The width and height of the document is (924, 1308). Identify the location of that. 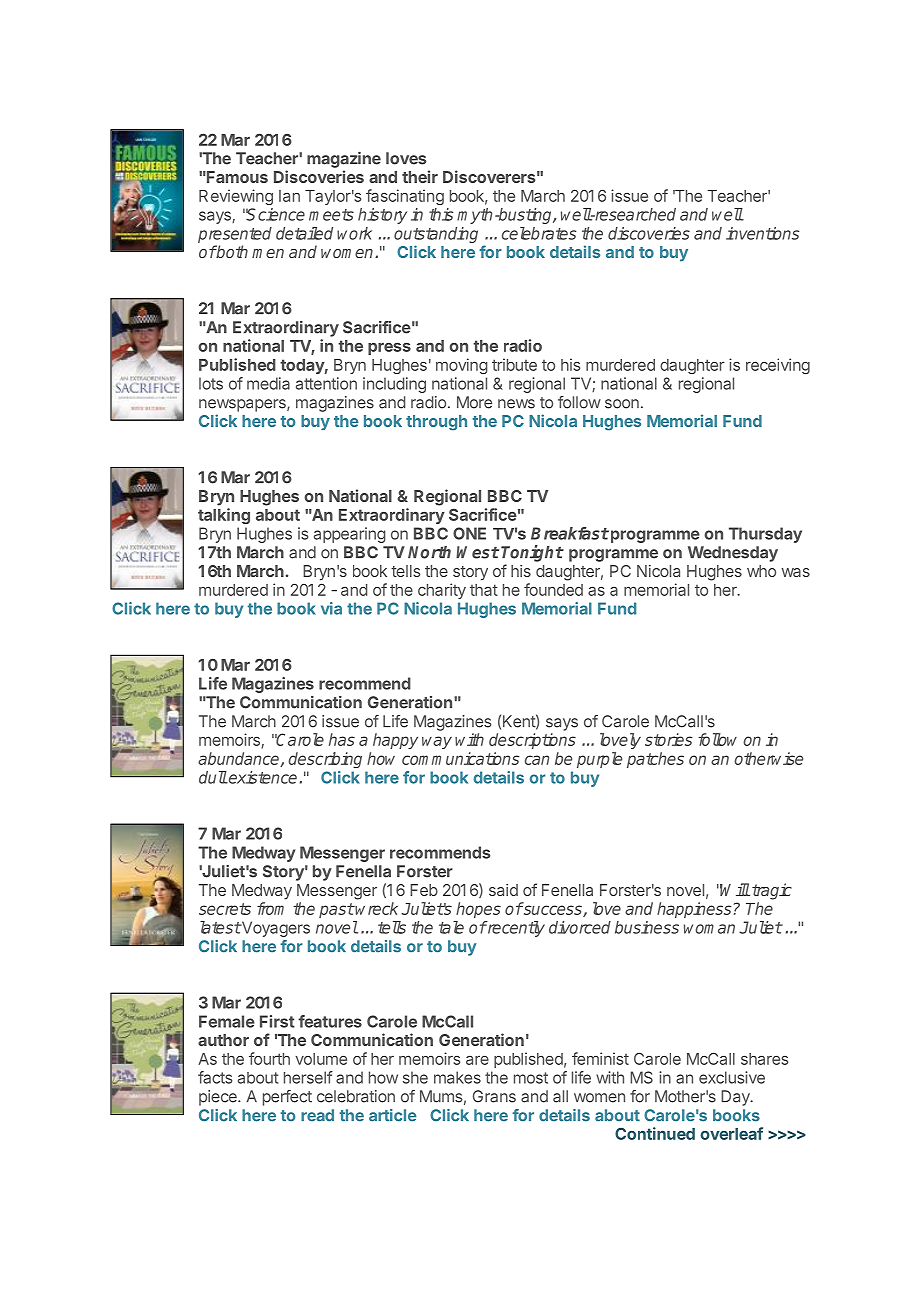
(484, 590).
